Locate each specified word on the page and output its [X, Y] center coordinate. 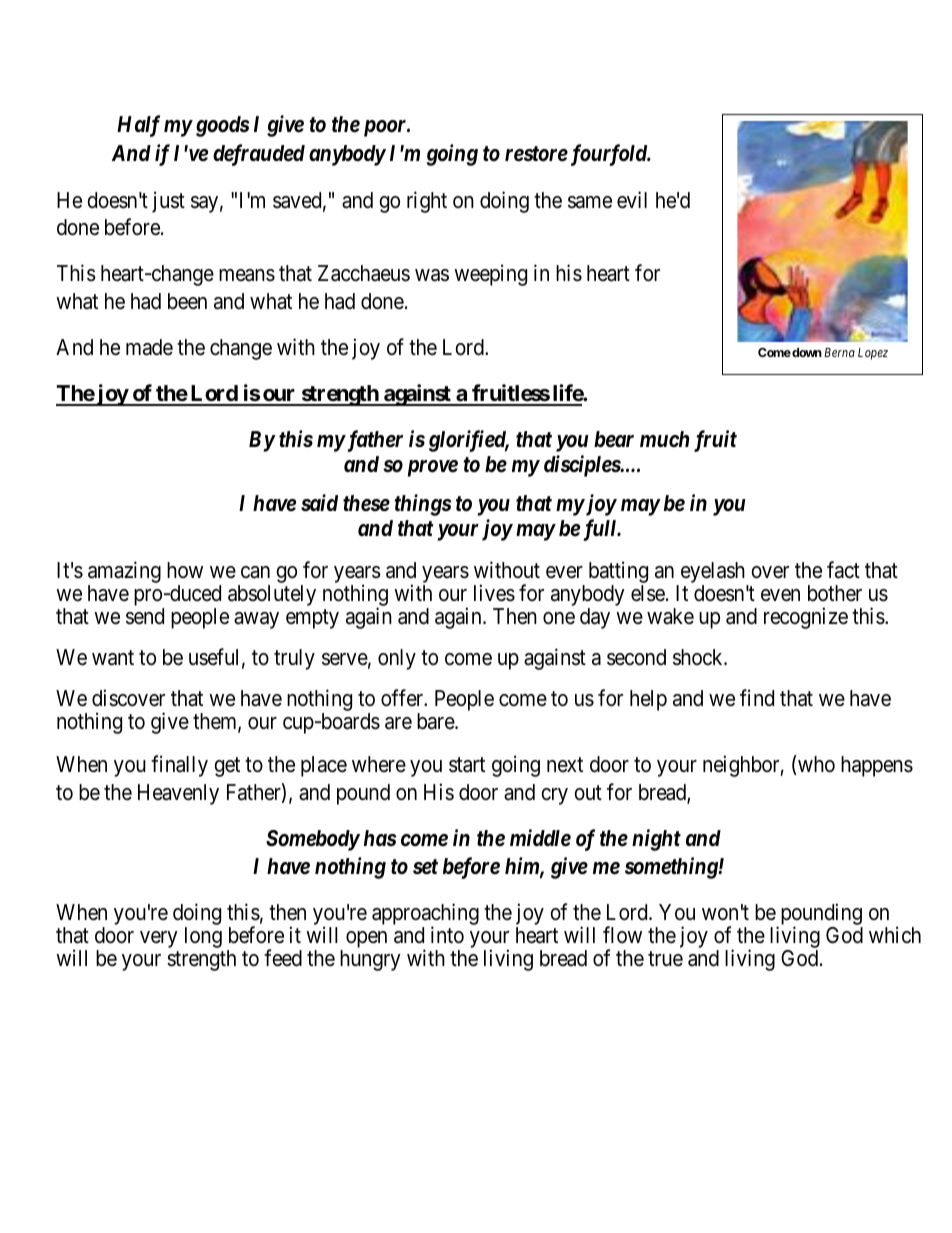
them [216, 722]
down [806, 352]
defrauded [259, 155]
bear [614, 439]
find [757, 698]
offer [403, 698]
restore [536, 154]
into [447, 934]
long [203, 937]
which [895, 935]
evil [632, 200]
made [149, 347]
